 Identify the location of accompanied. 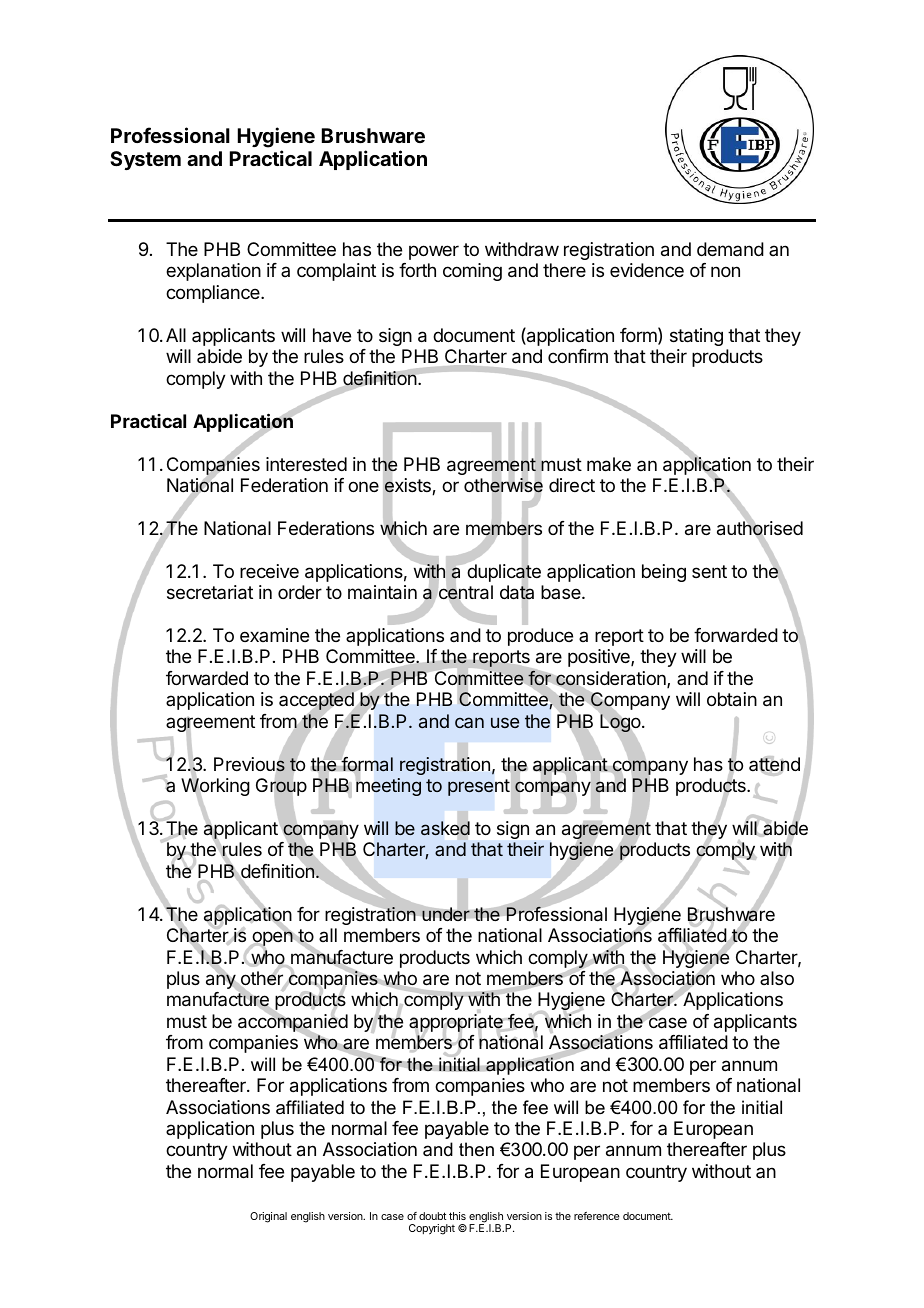
(293, 1023).
